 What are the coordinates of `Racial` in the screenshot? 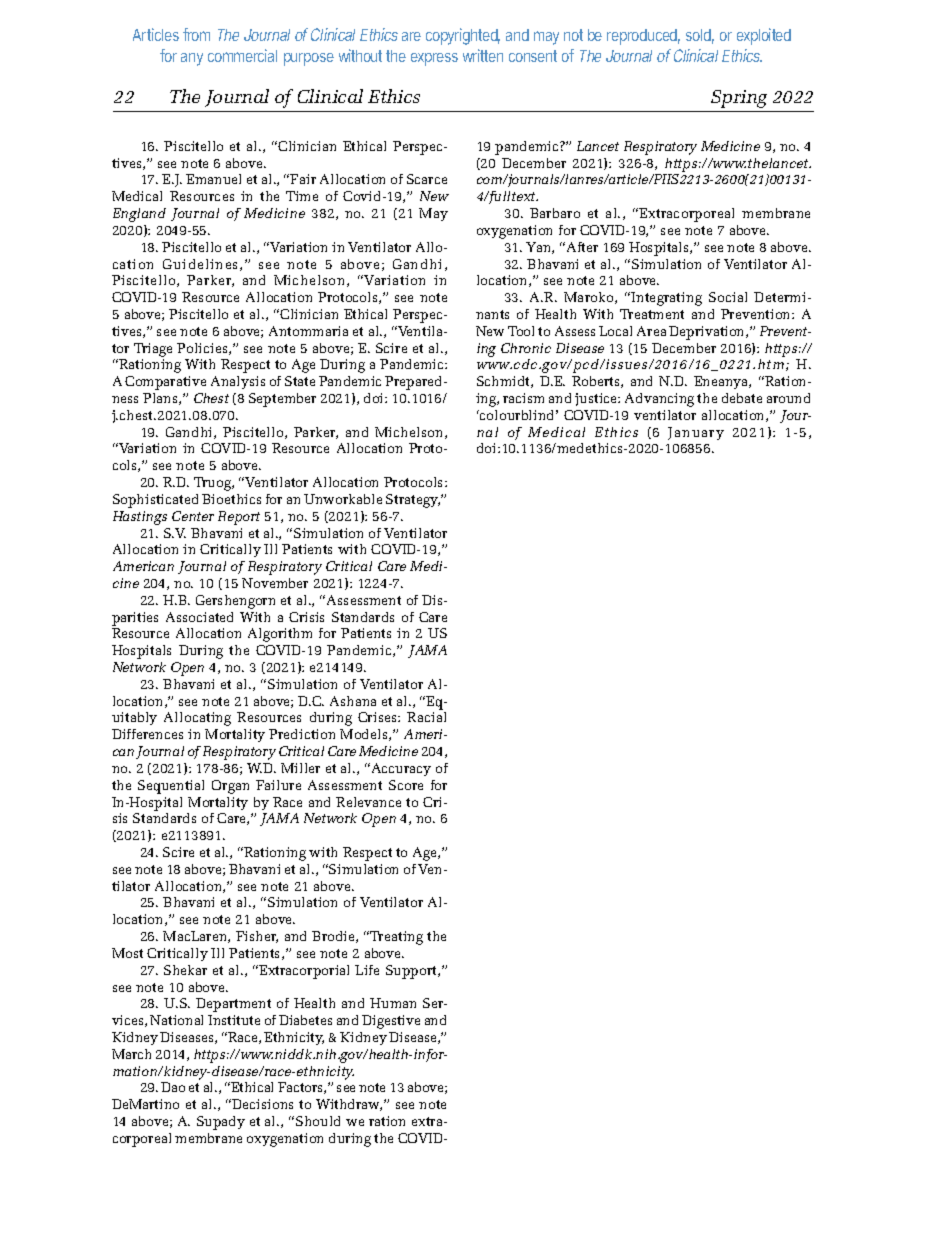 It's located at (426, 717).
